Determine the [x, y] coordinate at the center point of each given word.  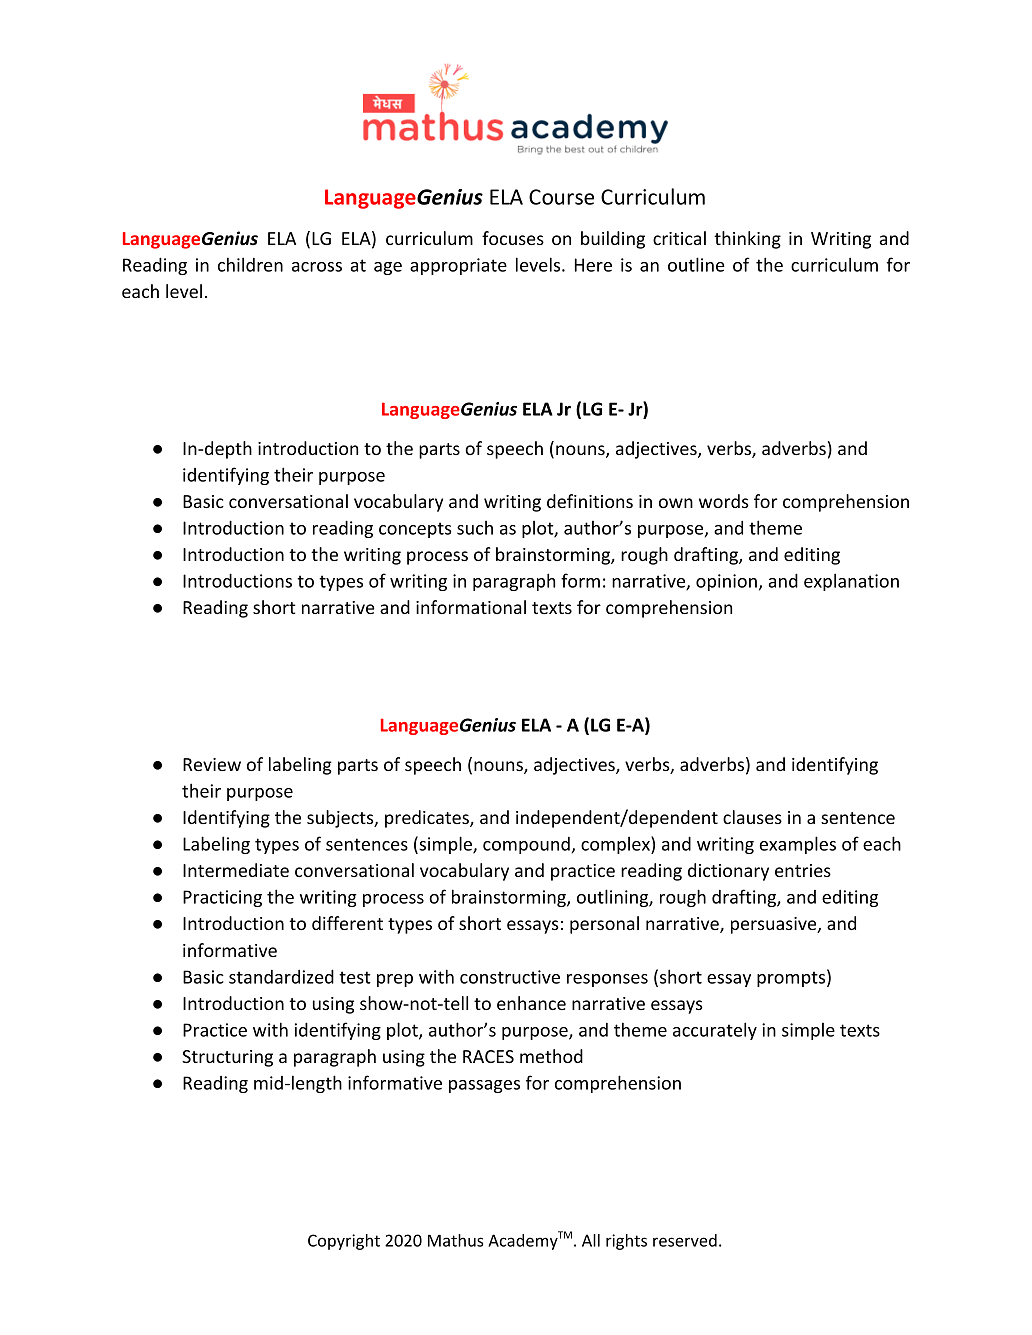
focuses [513, 238]
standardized [281, 976]
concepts [415, 530]
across [317, 267]
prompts [791, 979]
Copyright [344, 1242]
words [724, 501]
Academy [523, 1242]
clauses [752, 817]
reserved [685, 1240]
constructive [510, 977]
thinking [747, 240]
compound [526, 845]
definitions [590, 501]
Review [212, 764]
